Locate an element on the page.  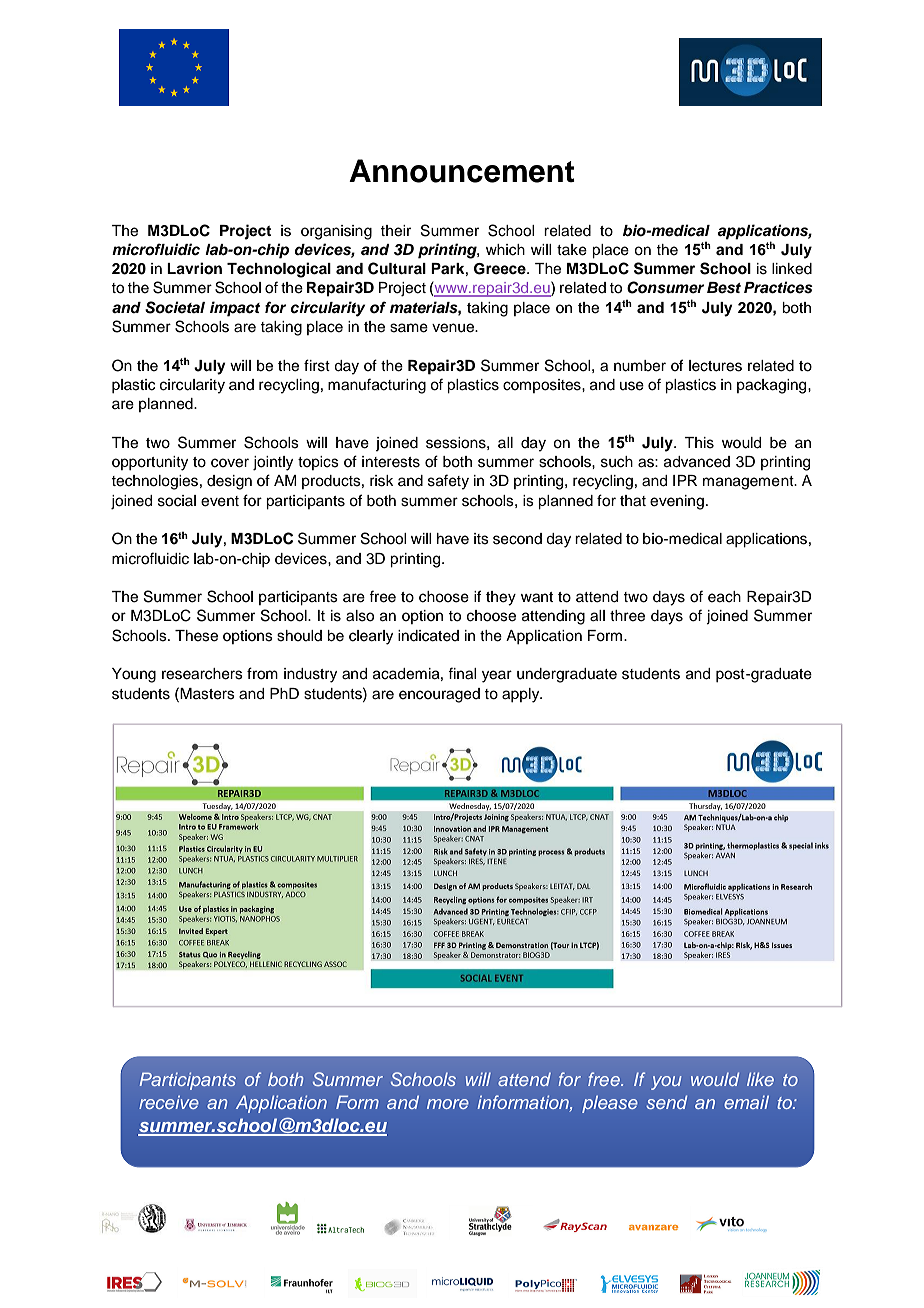
indicated is located at coordinates (428, 636).
